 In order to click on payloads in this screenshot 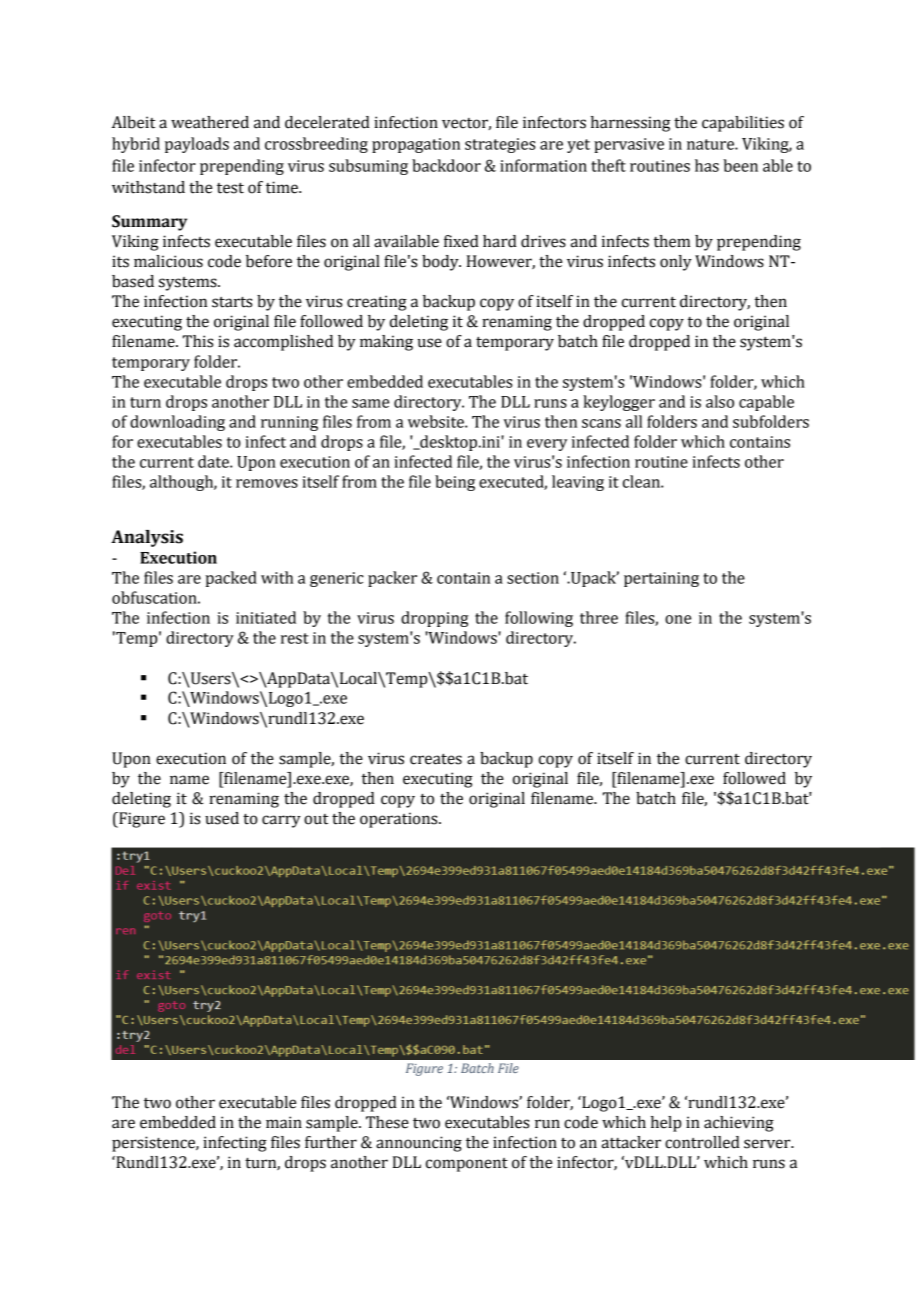, I will do `click(197, 145)`.
